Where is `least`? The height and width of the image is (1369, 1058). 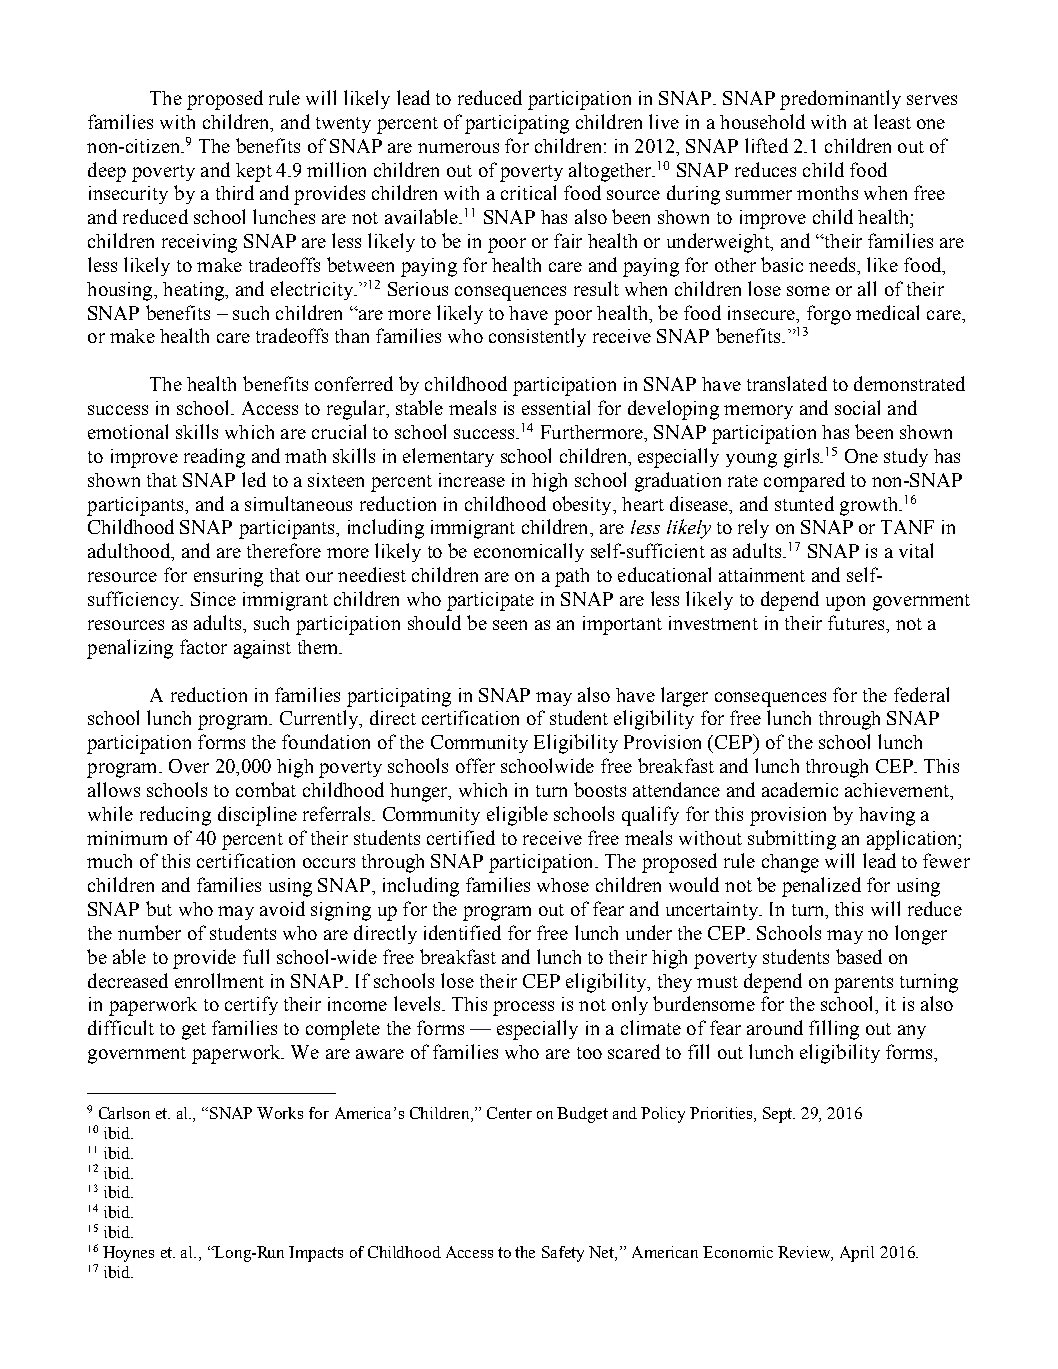 least is located at coordinates (892, 121).
